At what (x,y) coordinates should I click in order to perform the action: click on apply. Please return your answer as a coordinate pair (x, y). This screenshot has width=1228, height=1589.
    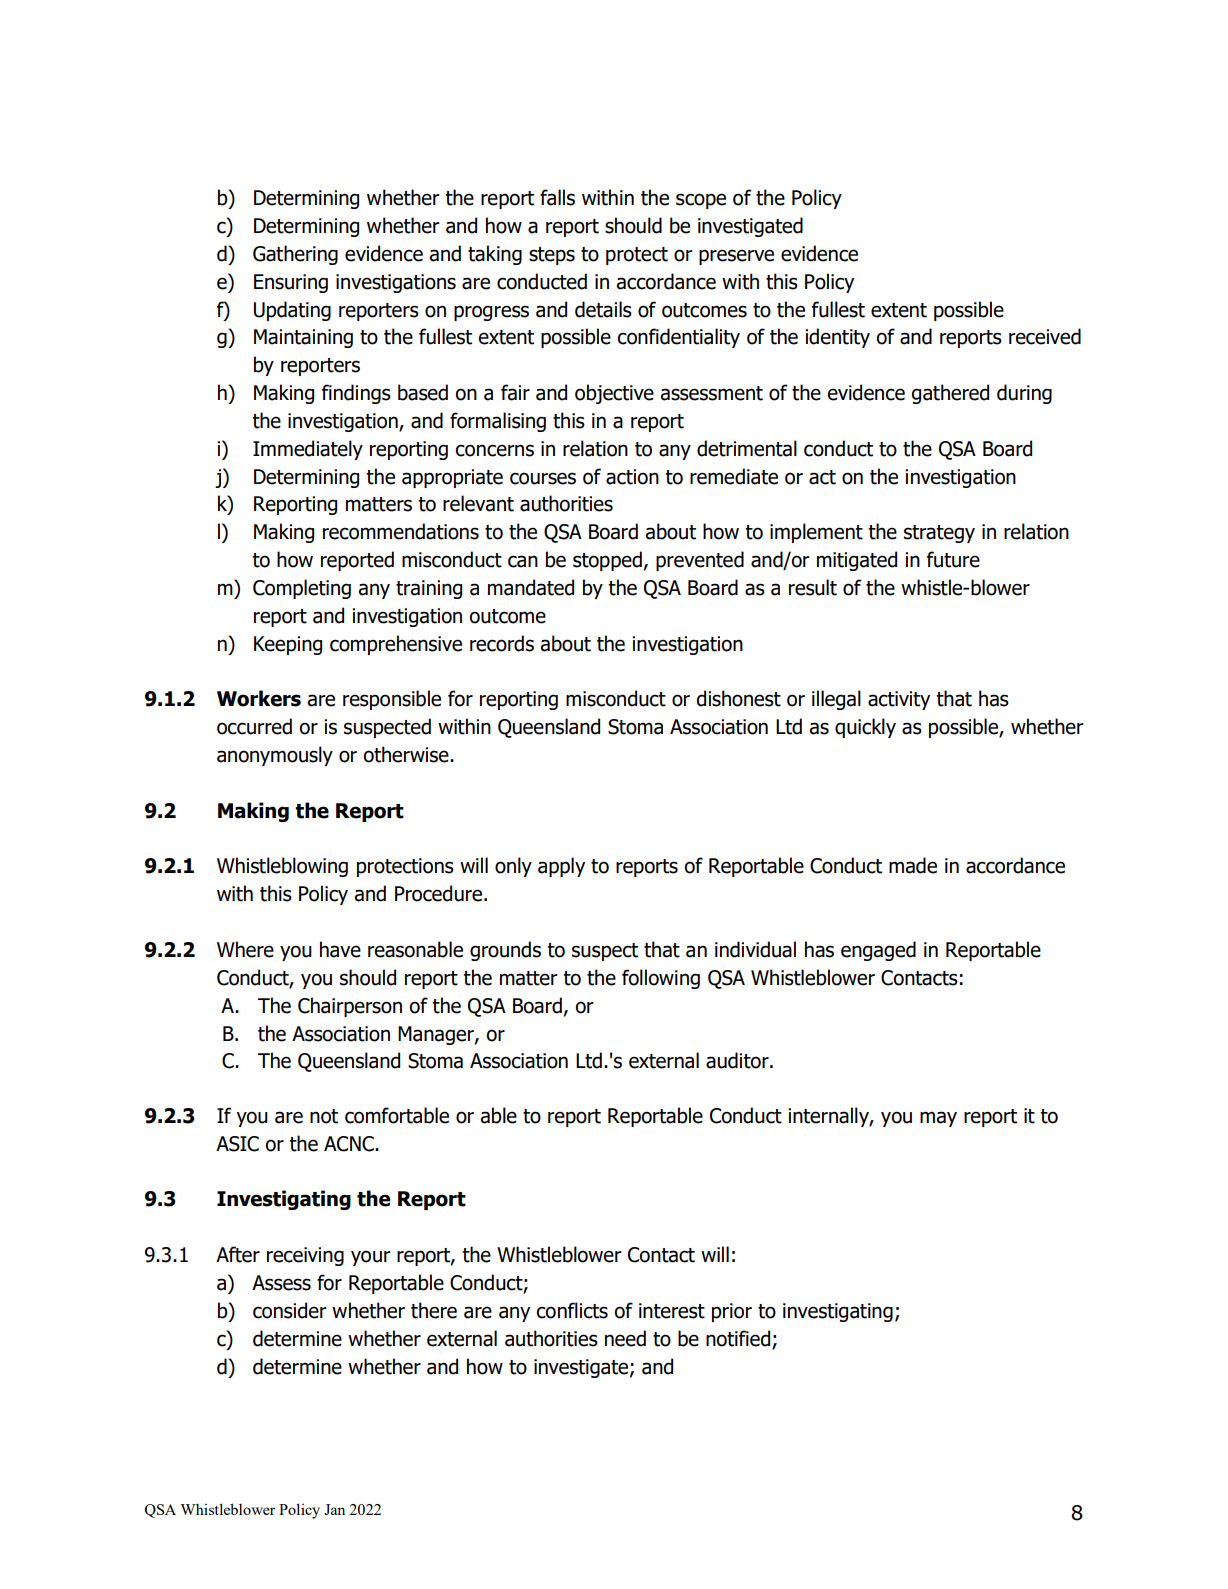
    Looking at the image, I should click on (561, 867).
